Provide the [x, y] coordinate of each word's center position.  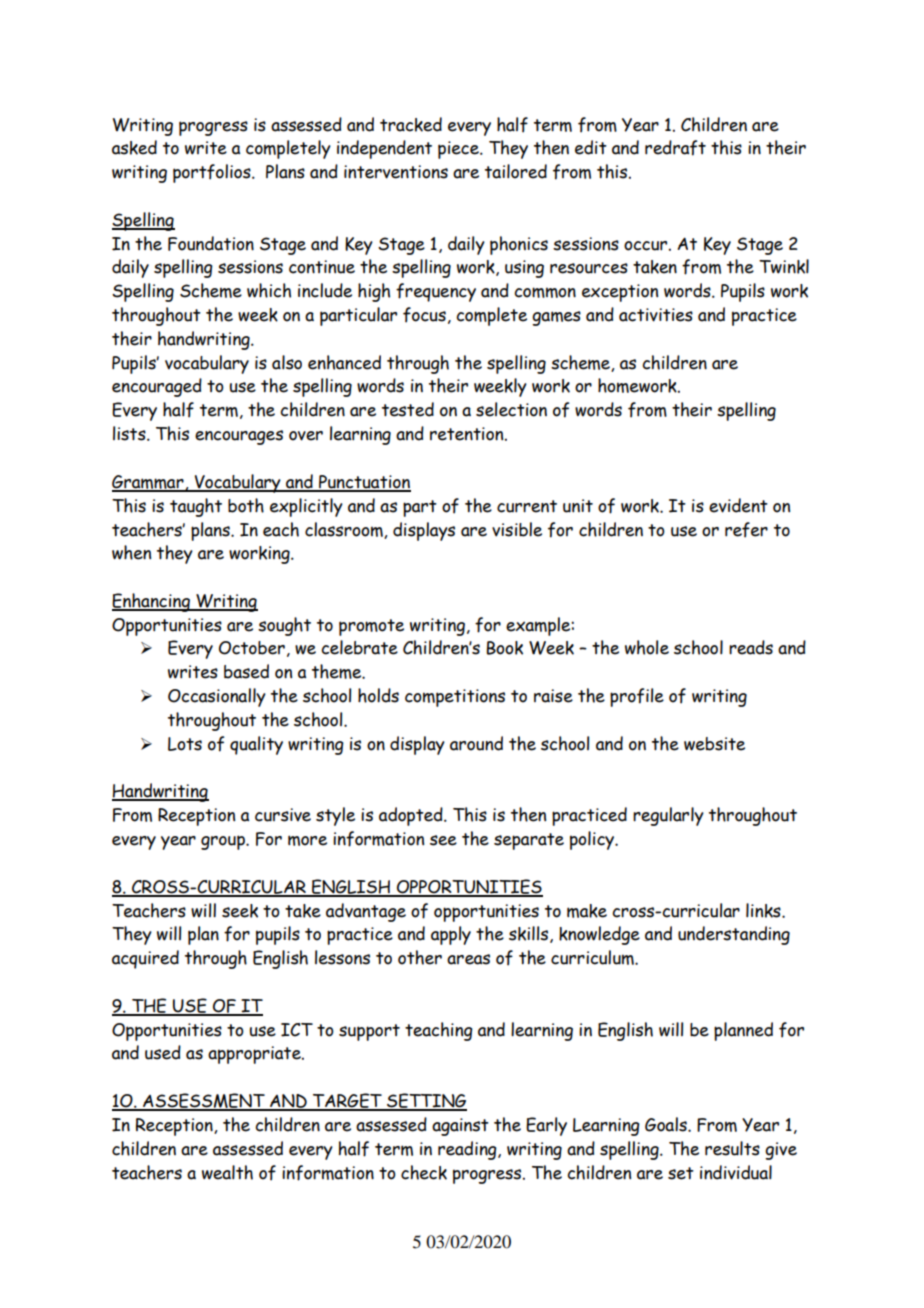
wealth [227, 1172]
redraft [675, 148]
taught [196, 507]
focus [424, 315]
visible [517, 529]
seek [240, 911]
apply [451, 935]
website [714, 744]
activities [656, 315]
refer [746, 530]
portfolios [213, 173]
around [476, 743]
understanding [734, 935]
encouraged [157, 387]
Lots [185, 744]
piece [459, 150]
